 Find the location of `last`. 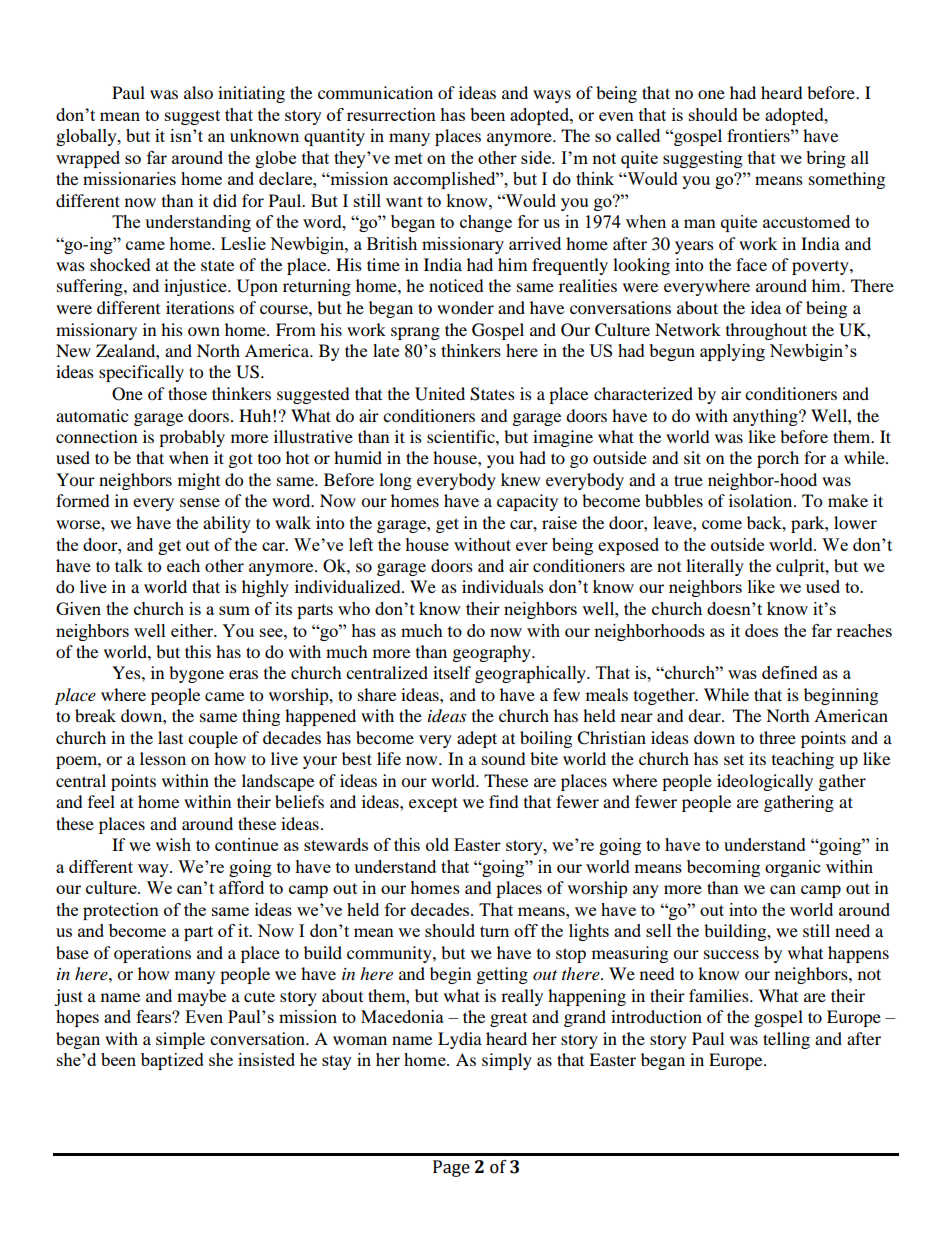

last is located at coordinates (170, 737).
